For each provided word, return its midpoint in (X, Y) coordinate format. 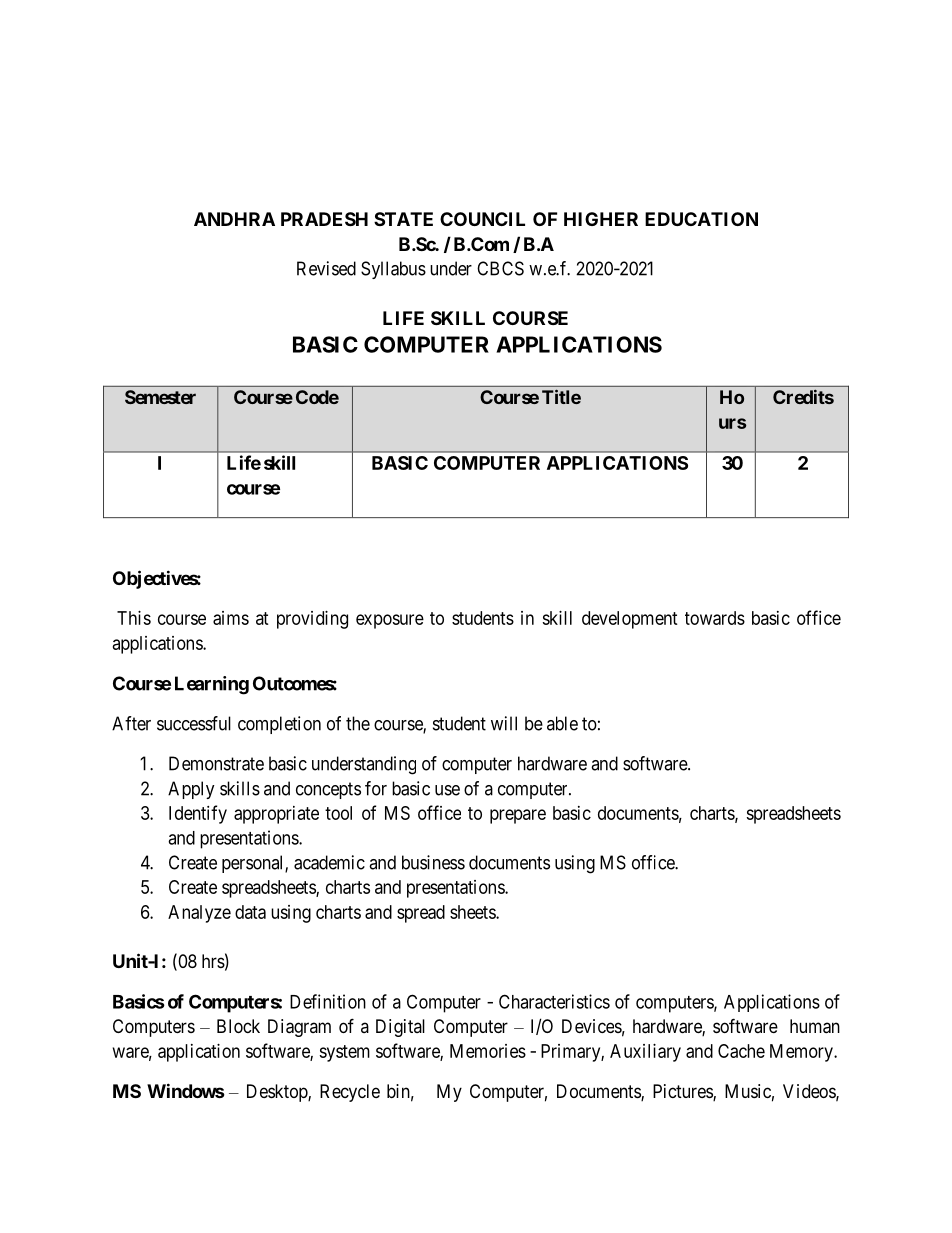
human (815, 1026)
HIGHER (601, 219)
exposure (390, 621)
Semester (160, 397)
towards (715, 618)
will (504, 723)
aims (231, 618)
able (562, 723)
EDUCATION (701, 219)
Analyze (199, 914)
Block (238, 1026)
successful (194, 723)
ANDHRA (234, 219)
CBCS (500, 268)
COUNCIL (482, 219)
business (433, 862)
